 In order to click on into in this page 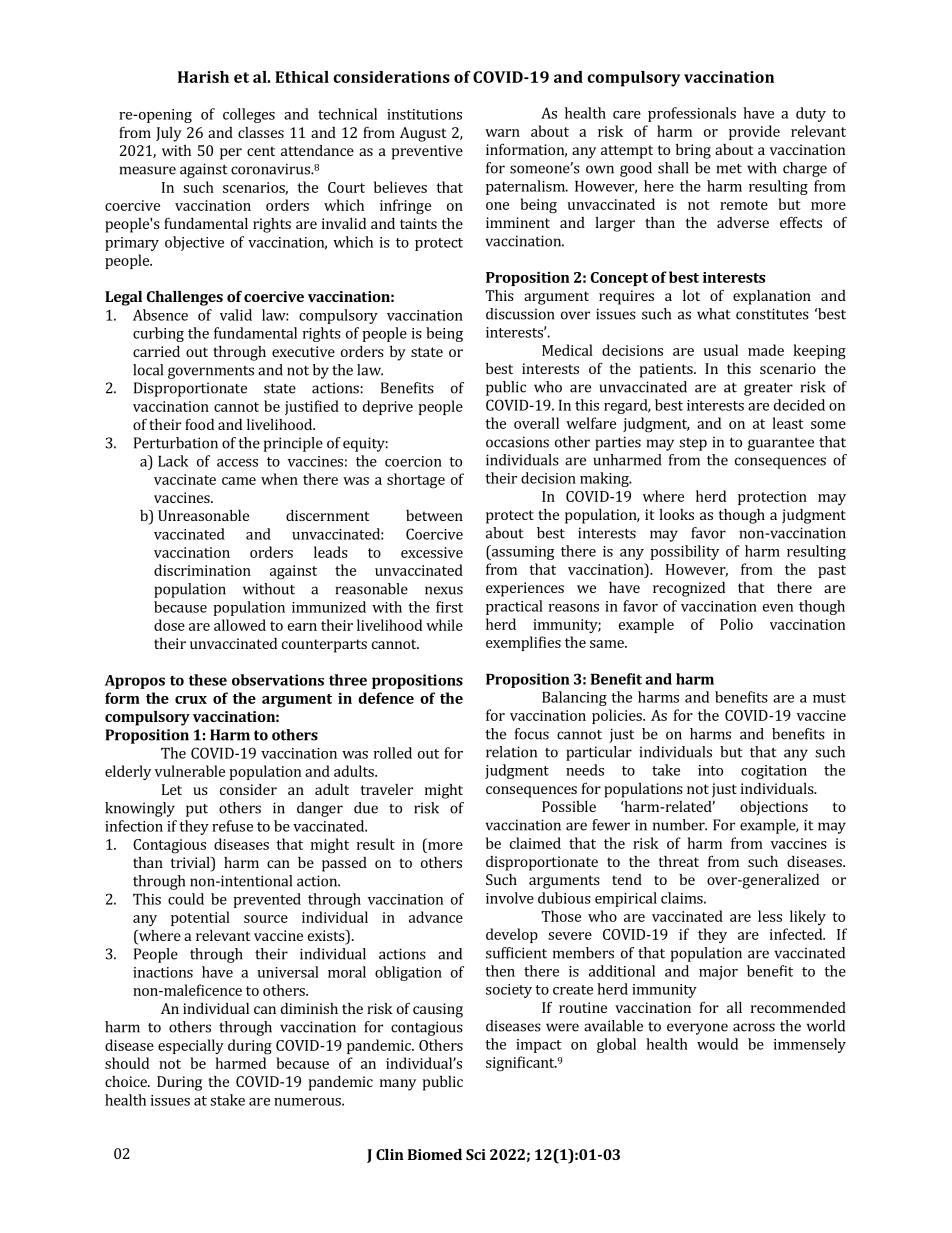, I will do `click(710, 770)`.
